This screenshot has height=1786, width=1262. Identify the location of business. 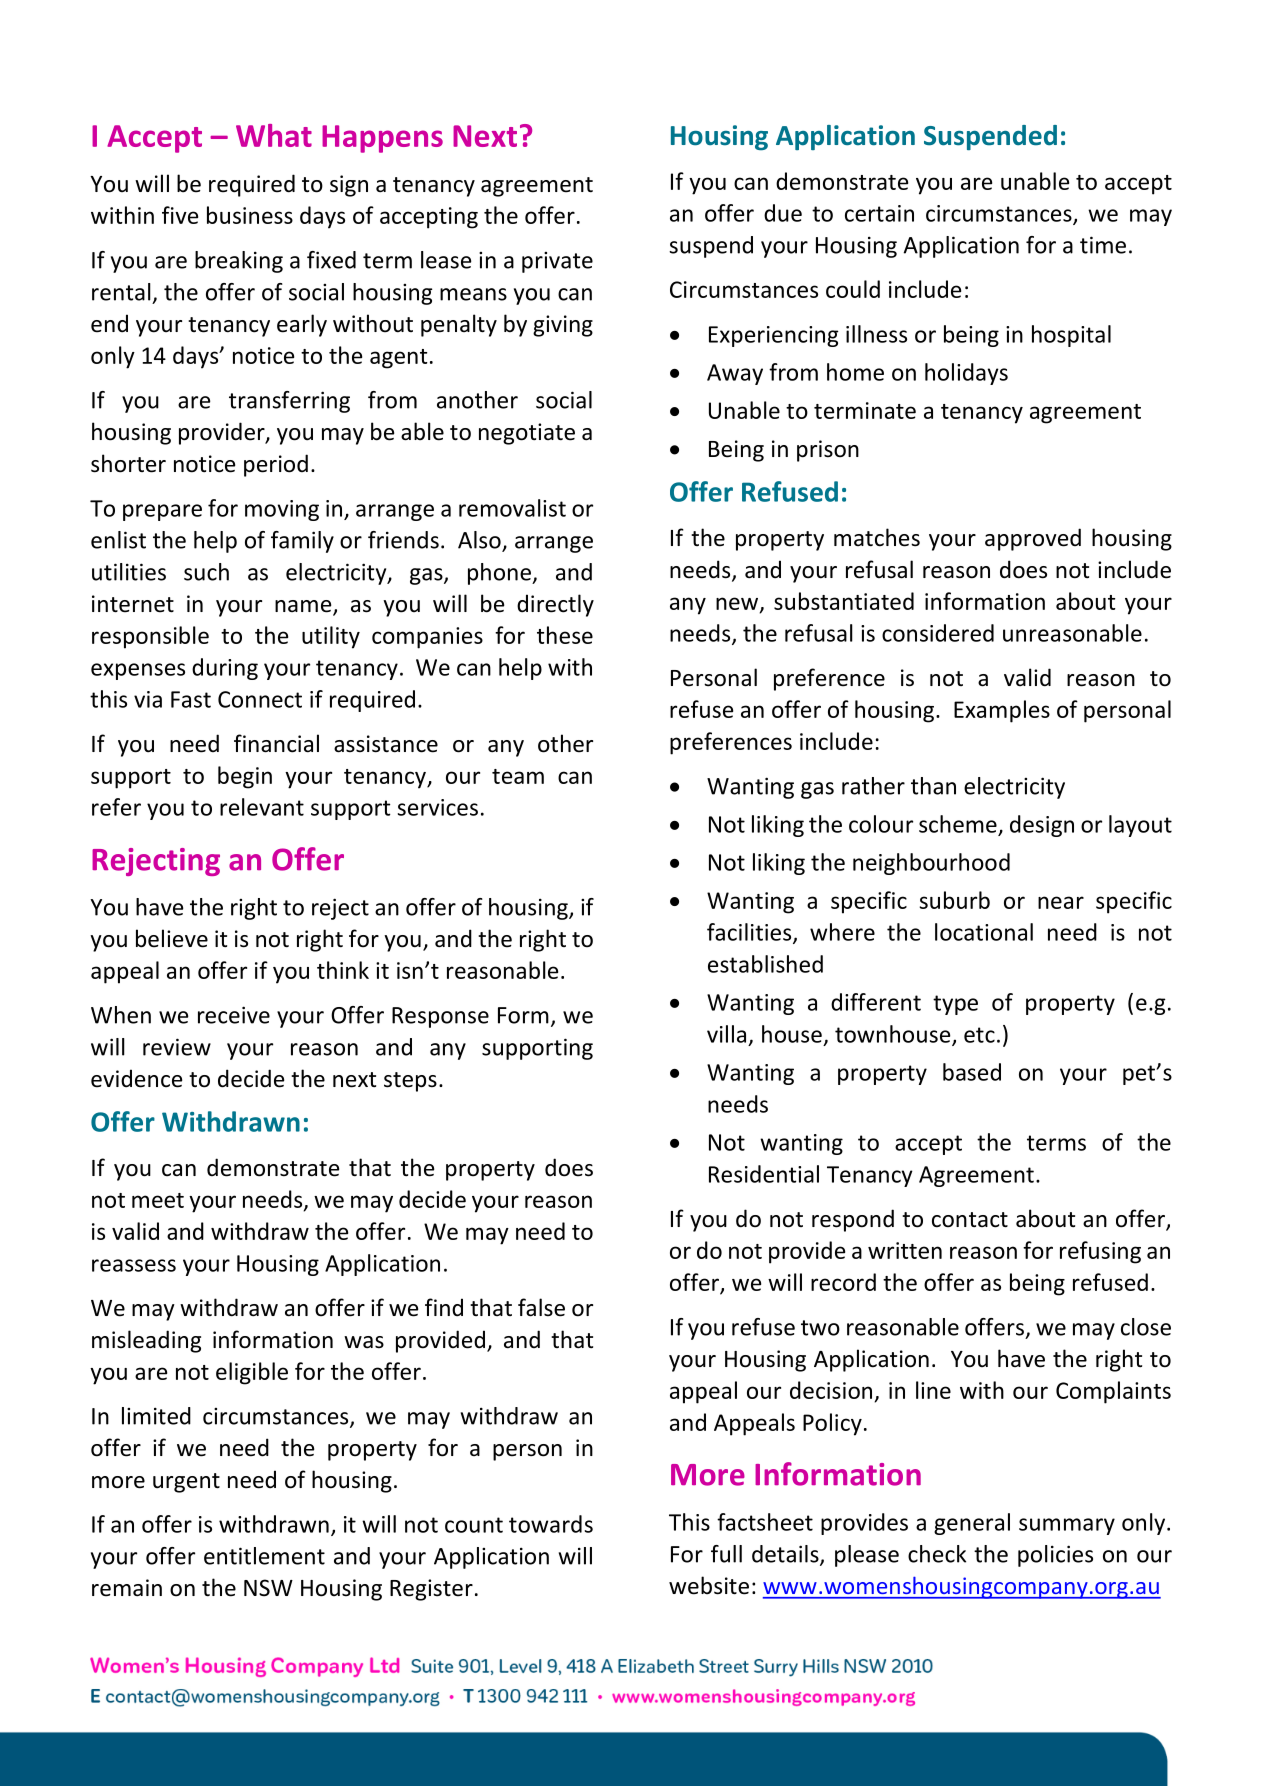
(250, 215).
